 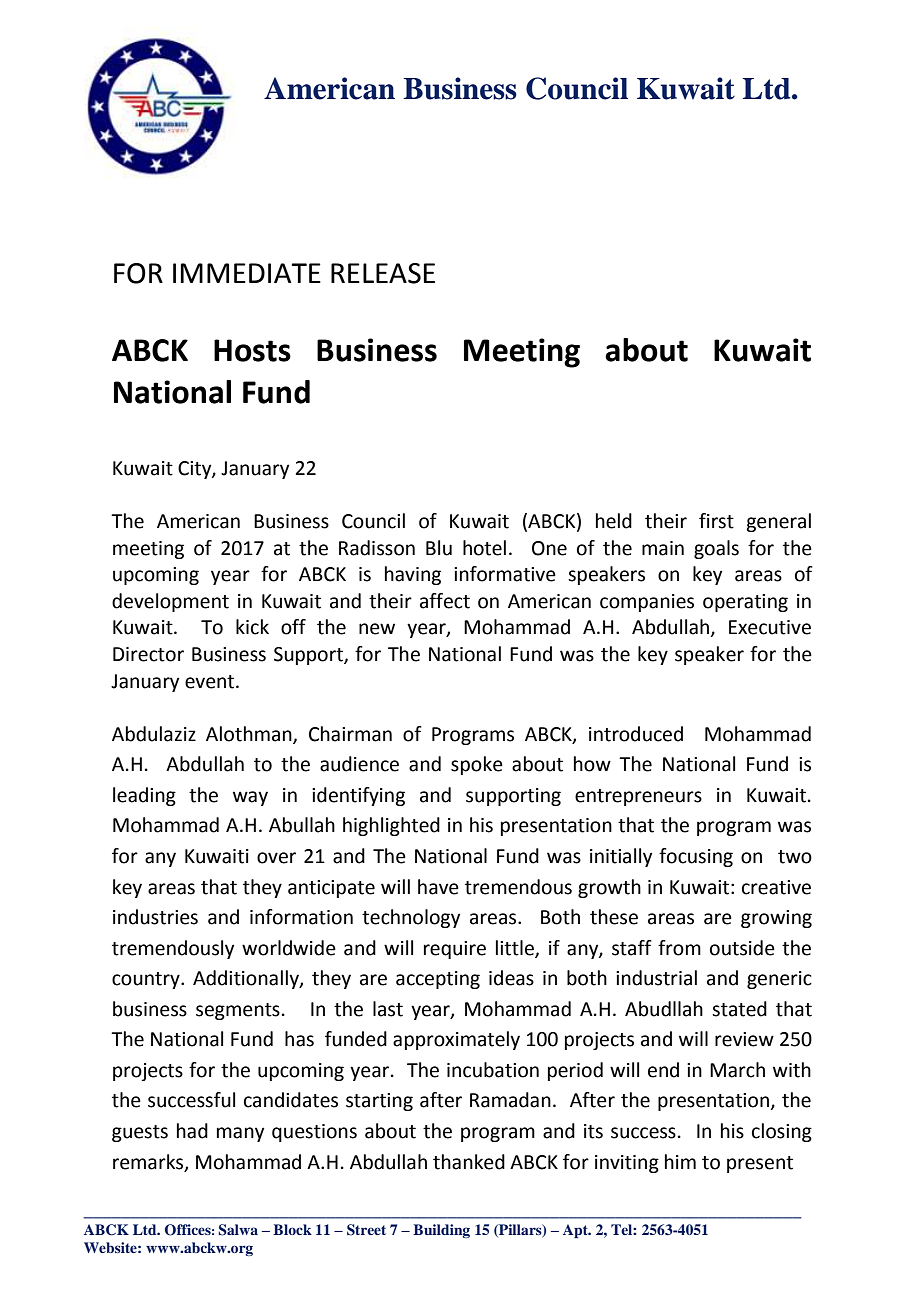 I want to click on Block, so click(x=292, y=1229).
